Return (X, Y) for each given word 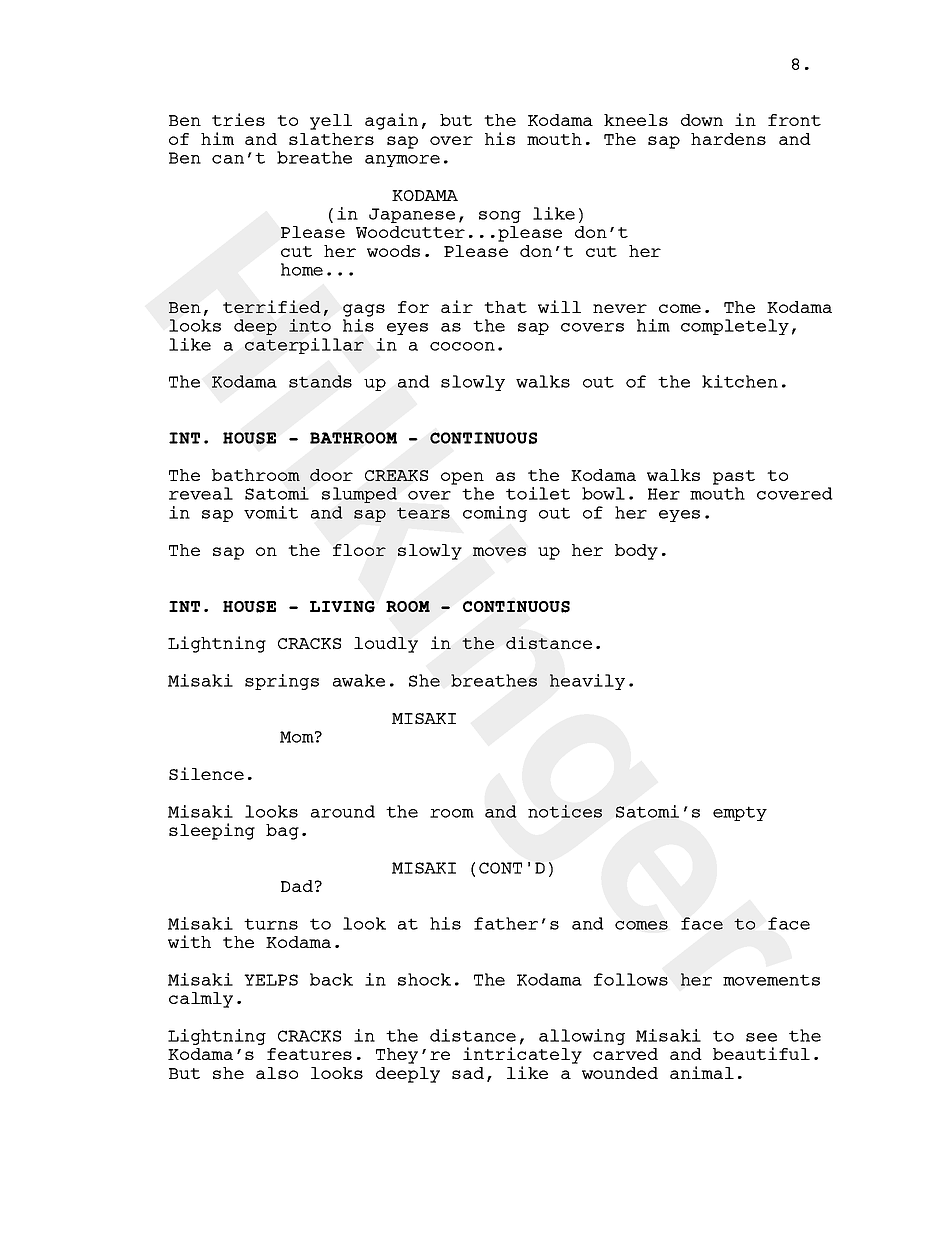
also (277, 1073)
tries (238, 119)
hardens (728, 139)
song (500, 217)
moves (499, 551)
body (636, 552)
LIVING (342, 607)
